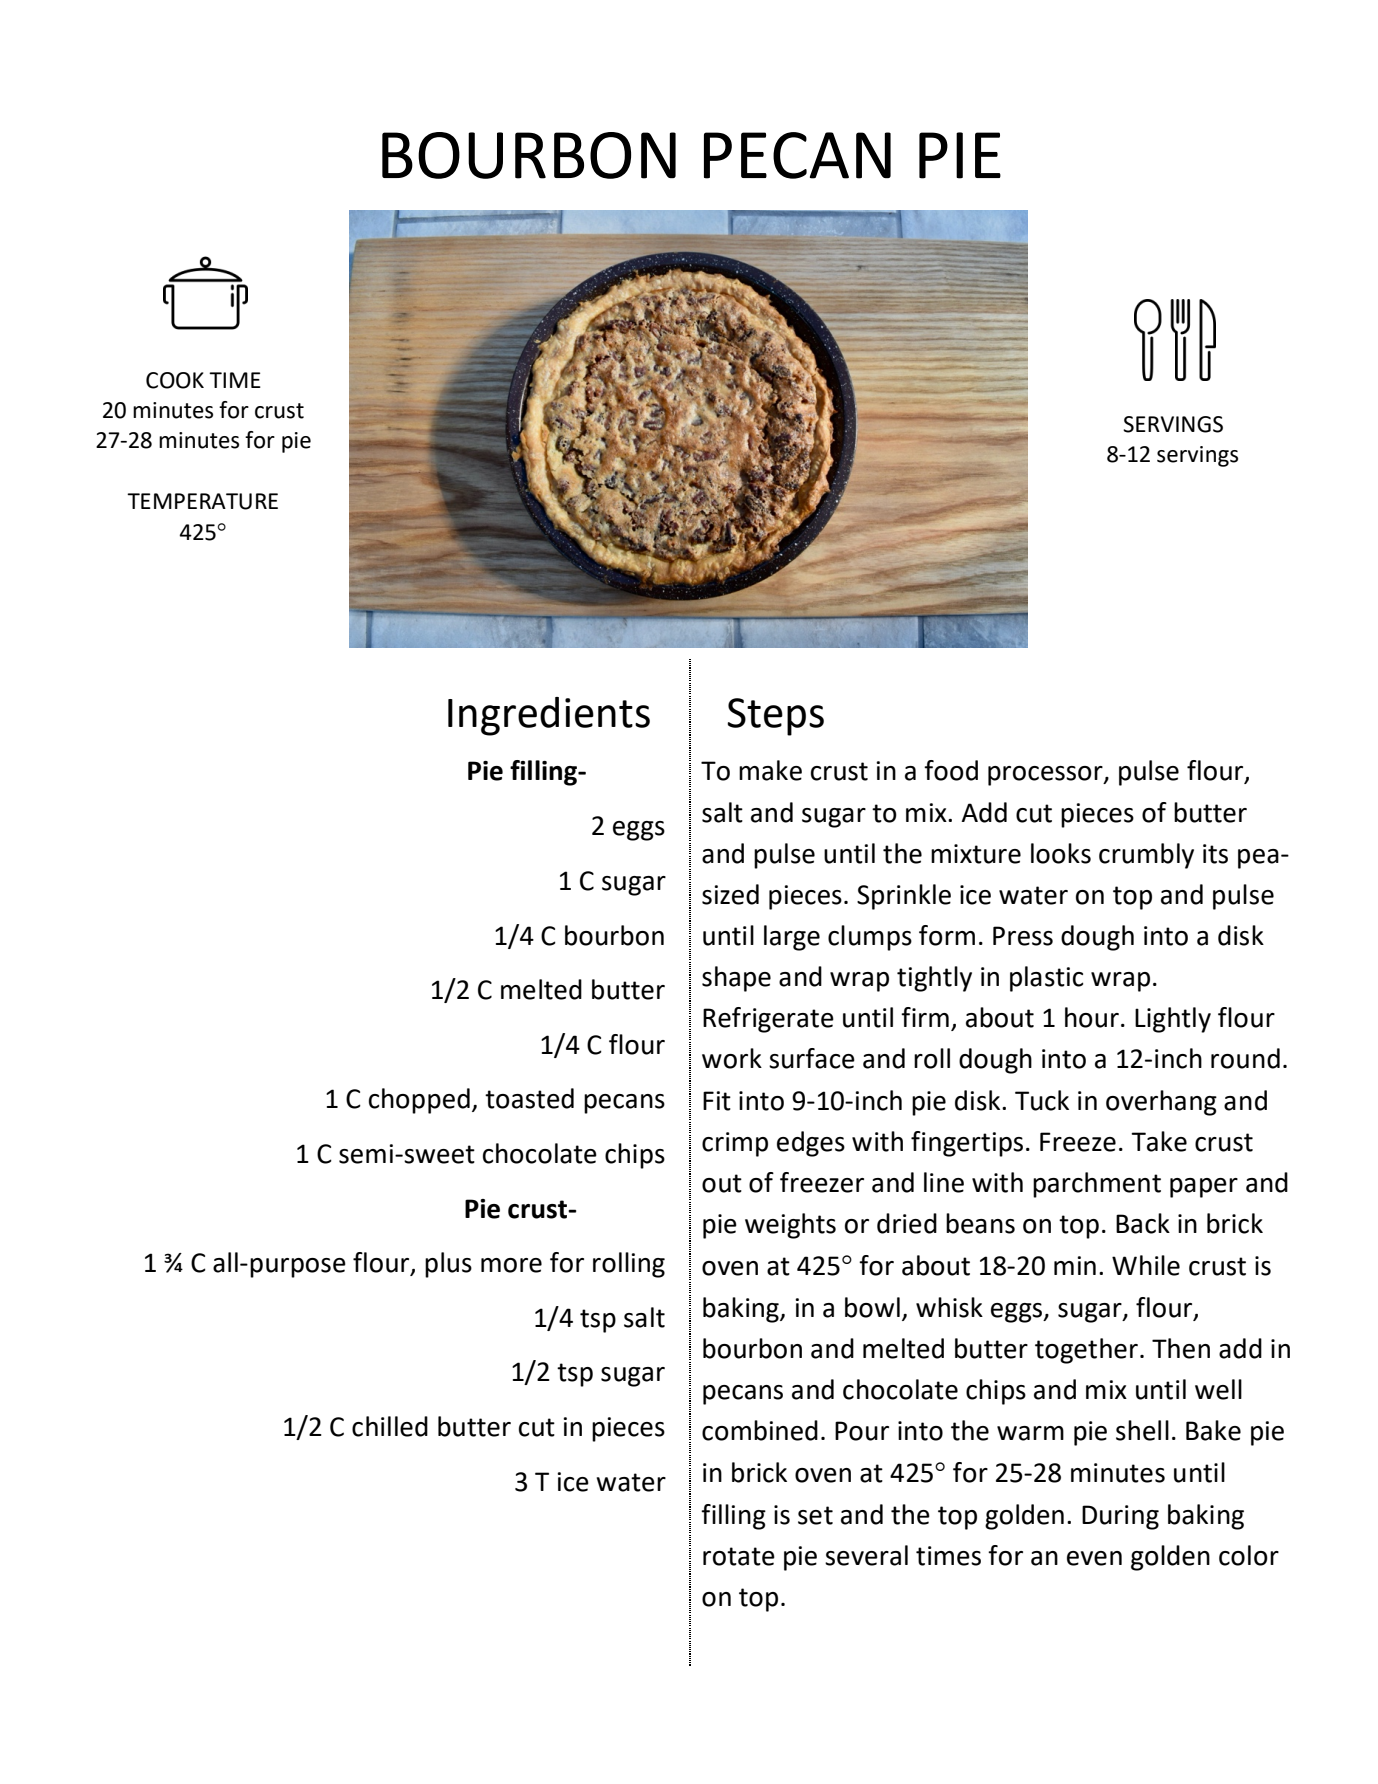  I want to click on Steps, so click(775, 717).
